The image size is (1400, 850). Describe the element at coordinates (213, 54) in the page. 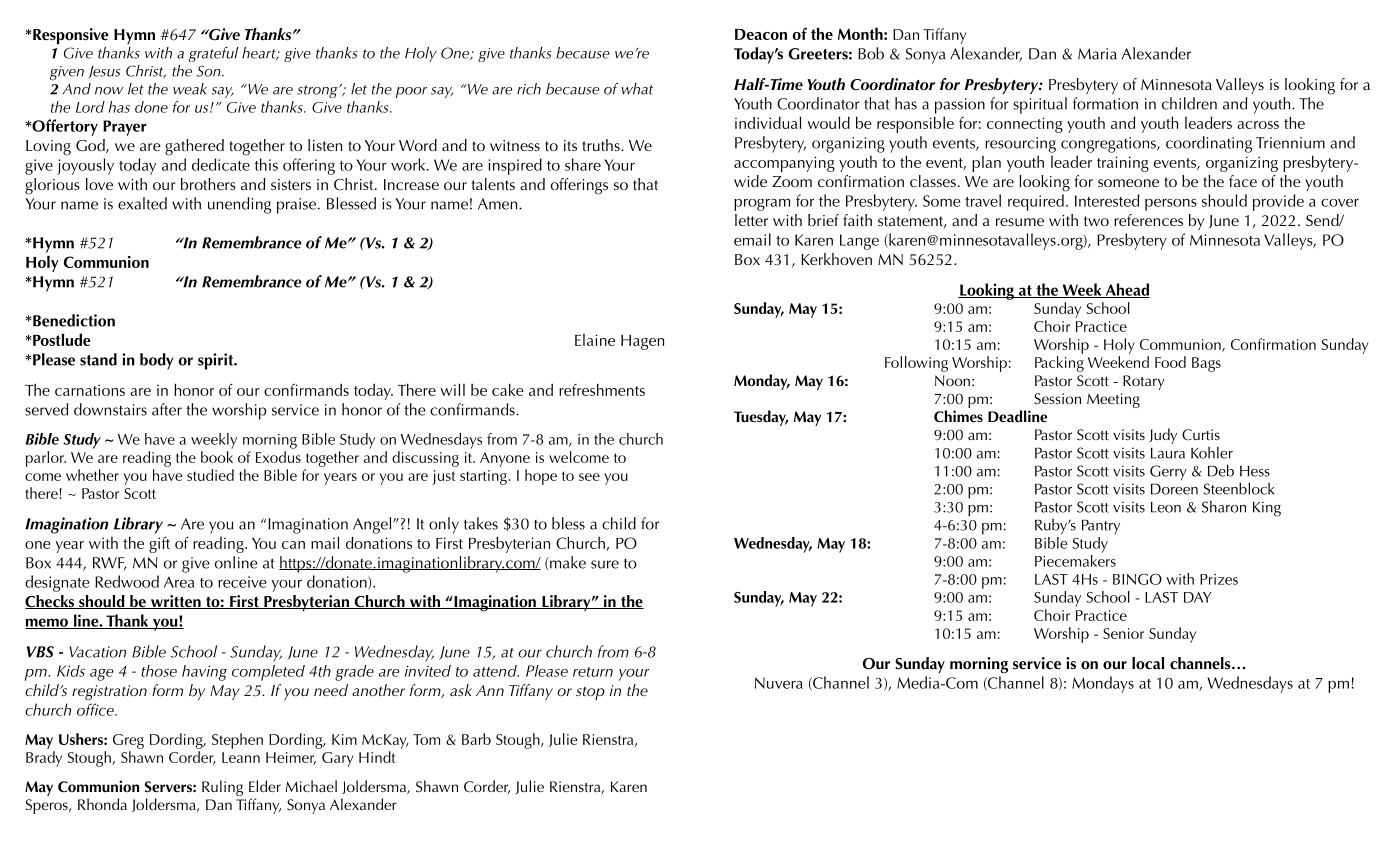

I see `grateful` at that location.
